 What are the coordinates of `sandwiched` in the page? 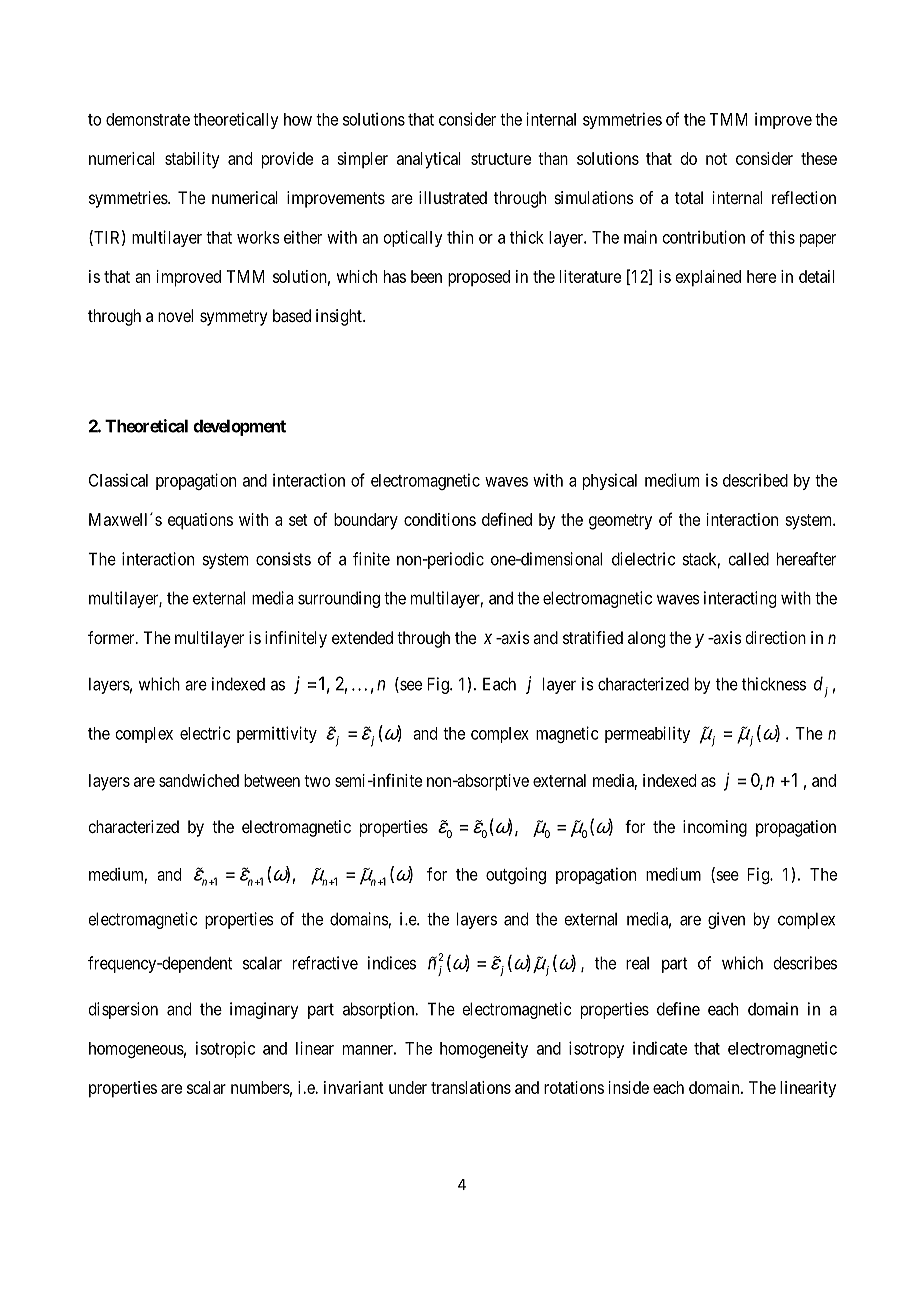 It's located at (199, 780).
